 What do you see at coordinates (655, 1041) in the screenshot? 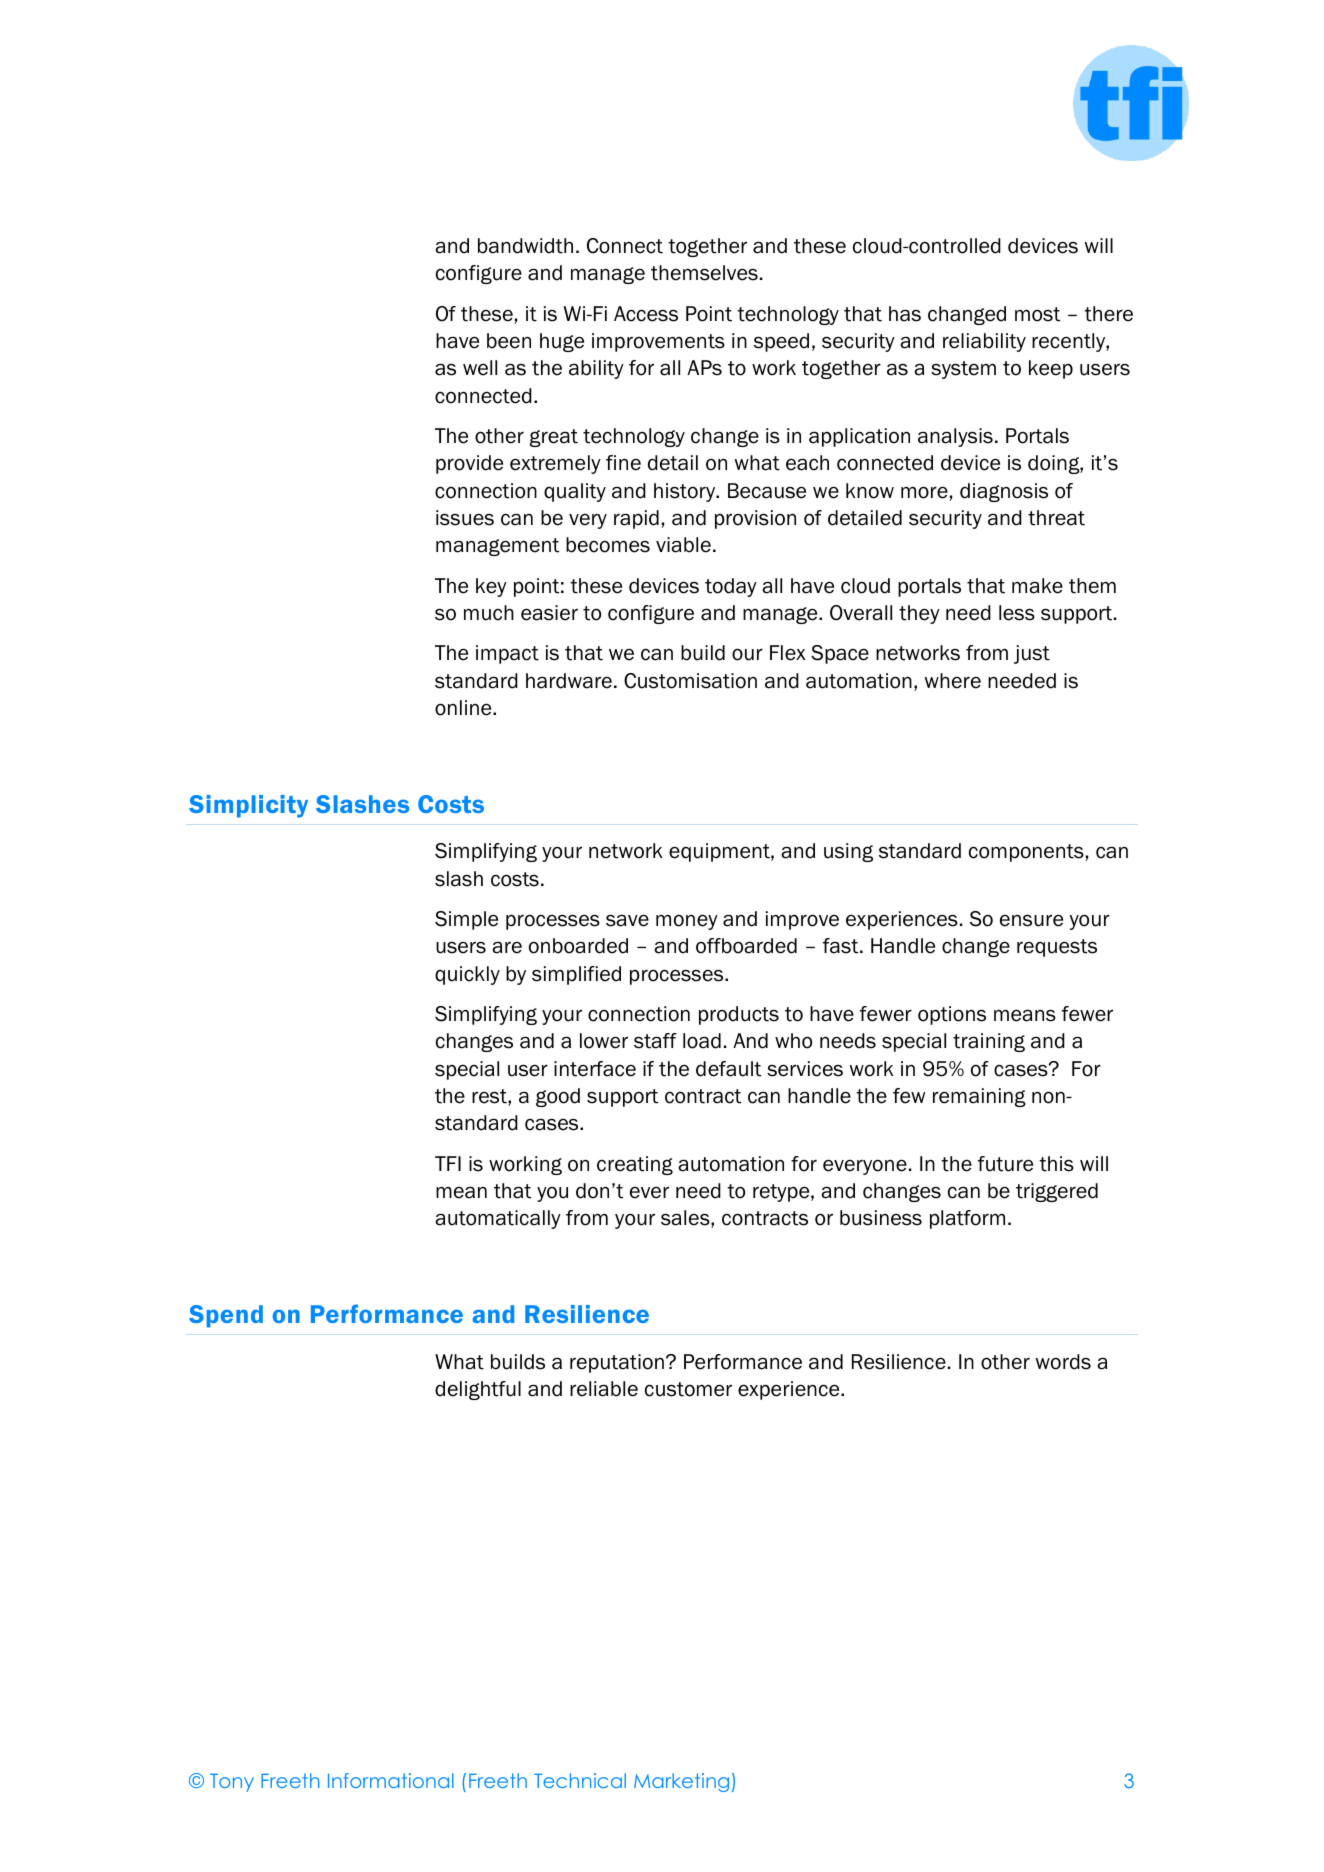
I see `staff` at bounding box center [655, 1041].
